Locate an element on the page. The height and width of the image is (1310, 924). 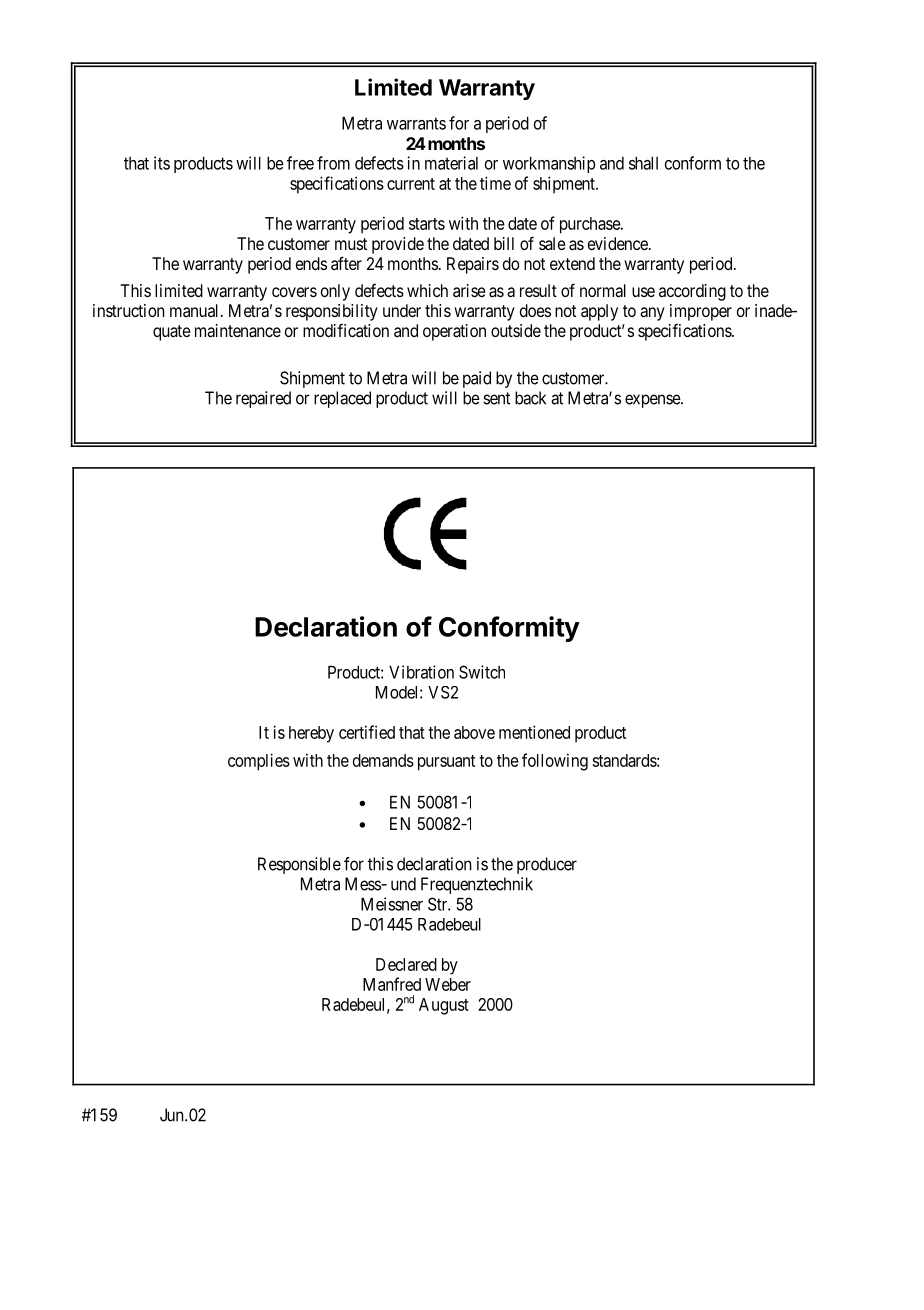
warrants is located at coordinates (416, 123).
